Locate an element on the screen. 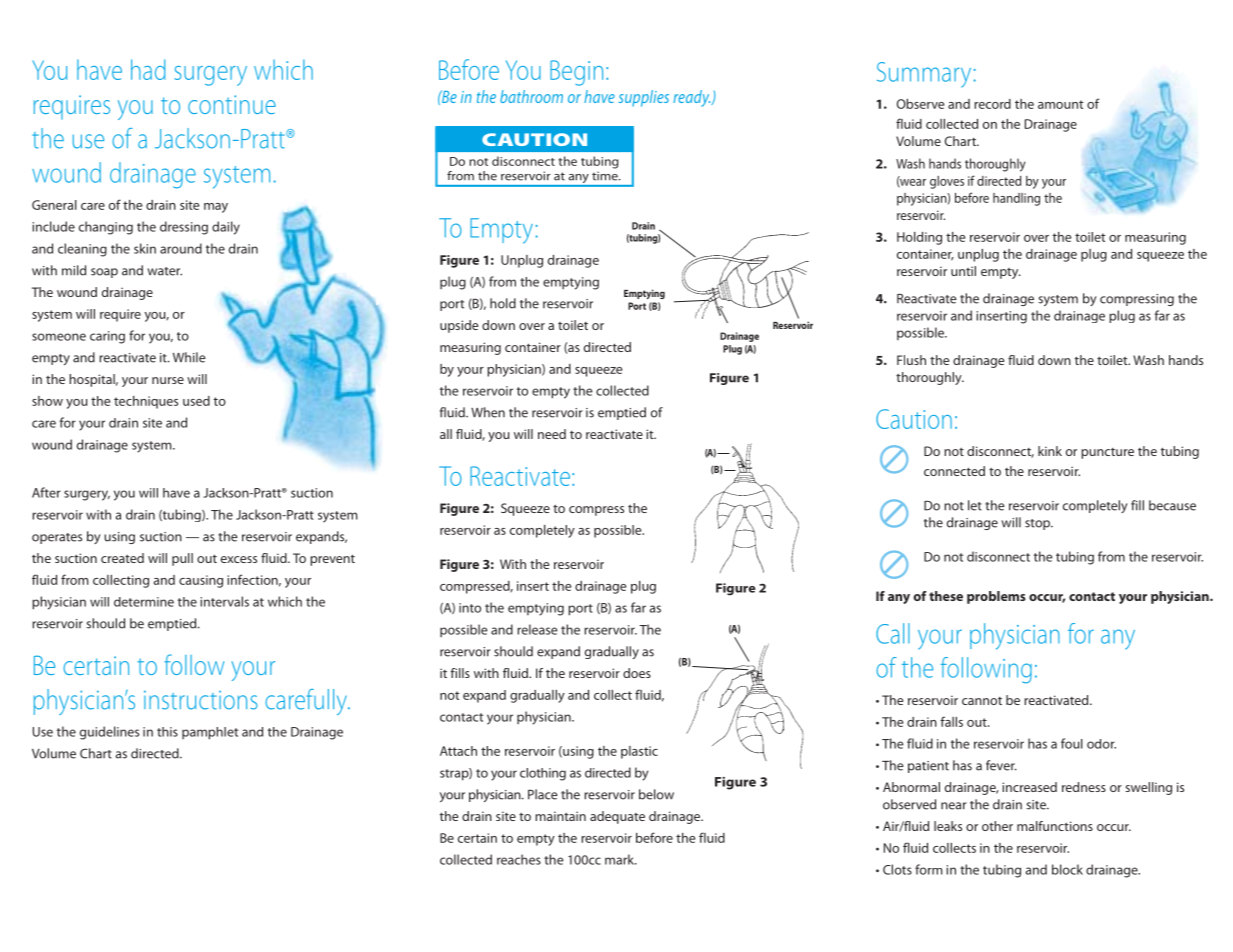 The height and width of the screenshot is (952, 1233). amount is located at coordinates (1061, 104).
